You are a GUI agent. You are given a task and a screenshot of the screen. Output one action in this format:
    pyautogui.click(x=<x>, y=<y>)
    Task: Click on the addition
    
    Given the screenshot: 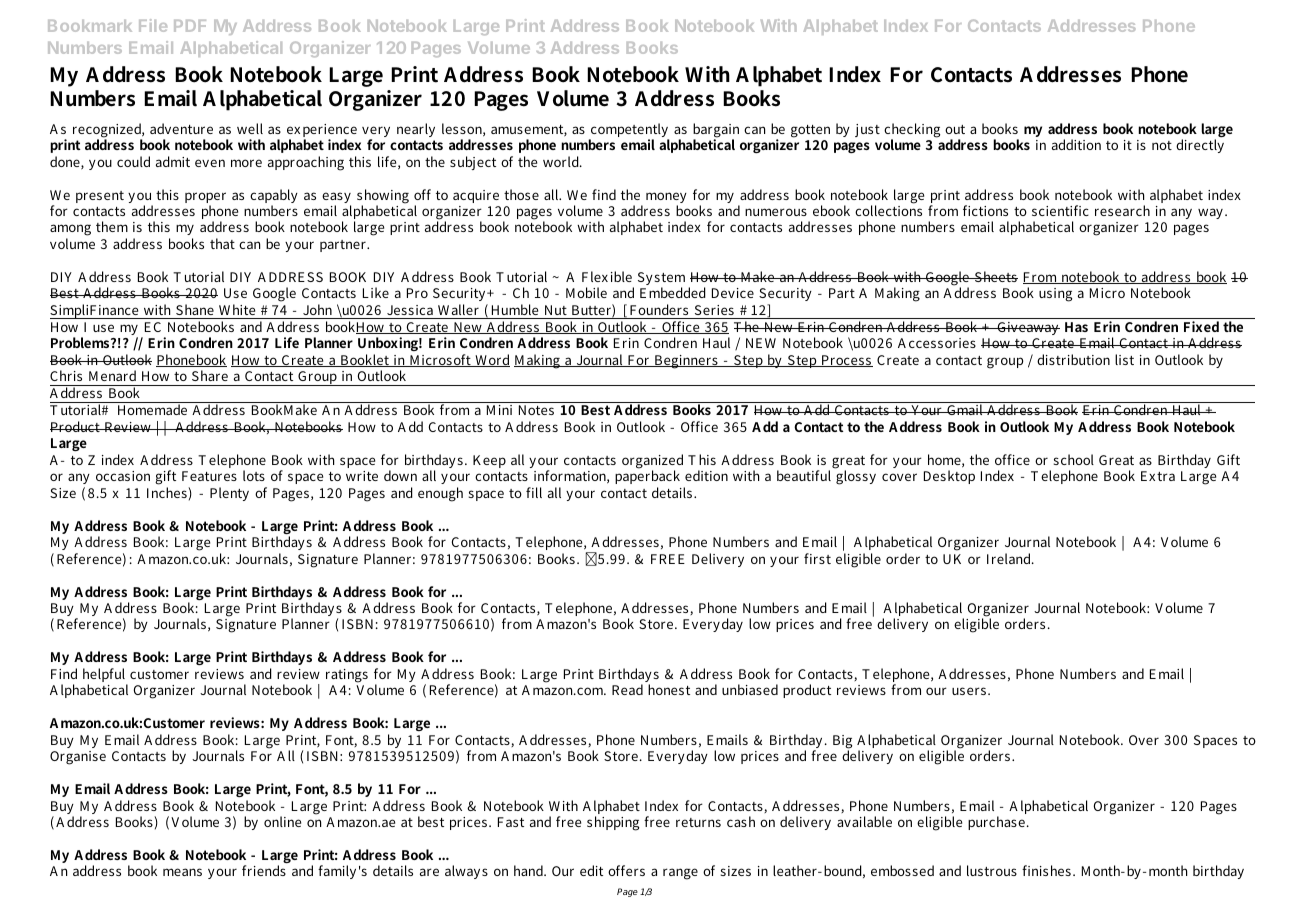 What is the action you would take?
    pyautogui.click(x=1076, y=144)
